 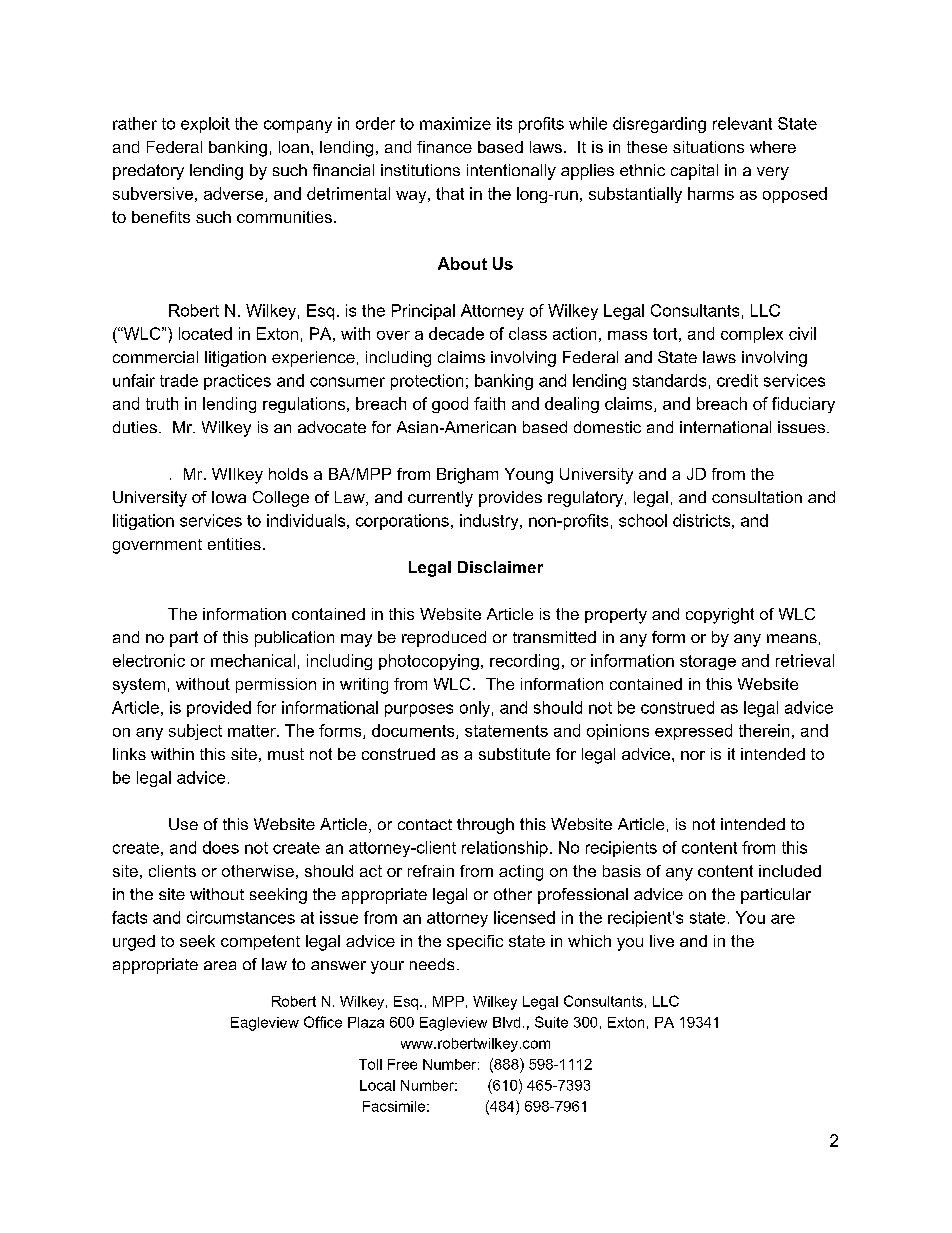 I want to click on situations, so click(x=708, y=147).
